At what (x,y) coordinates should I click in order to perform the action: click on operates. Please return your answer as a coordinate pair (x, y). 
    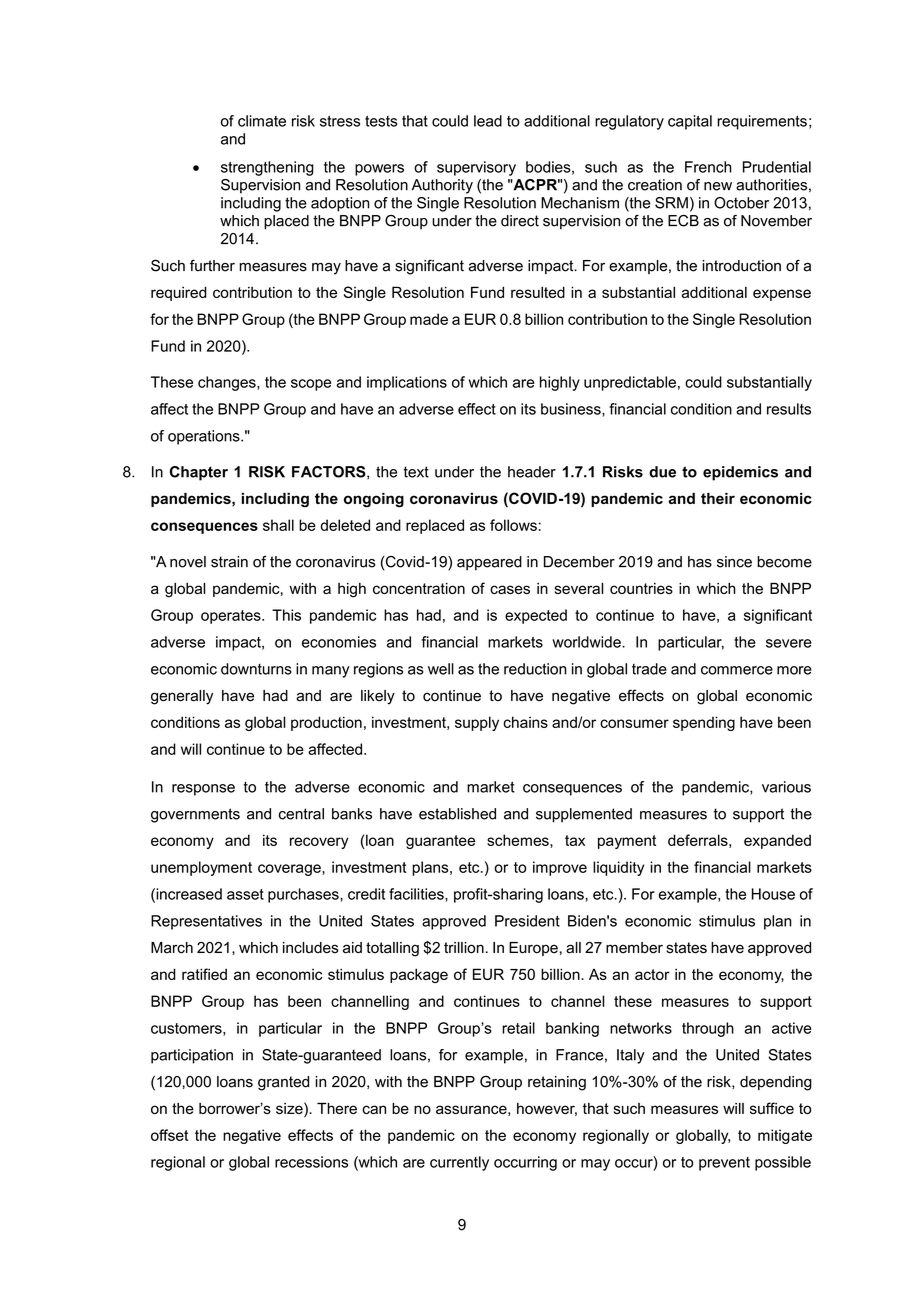
    Looking at the image, I should click on (232, 617).
